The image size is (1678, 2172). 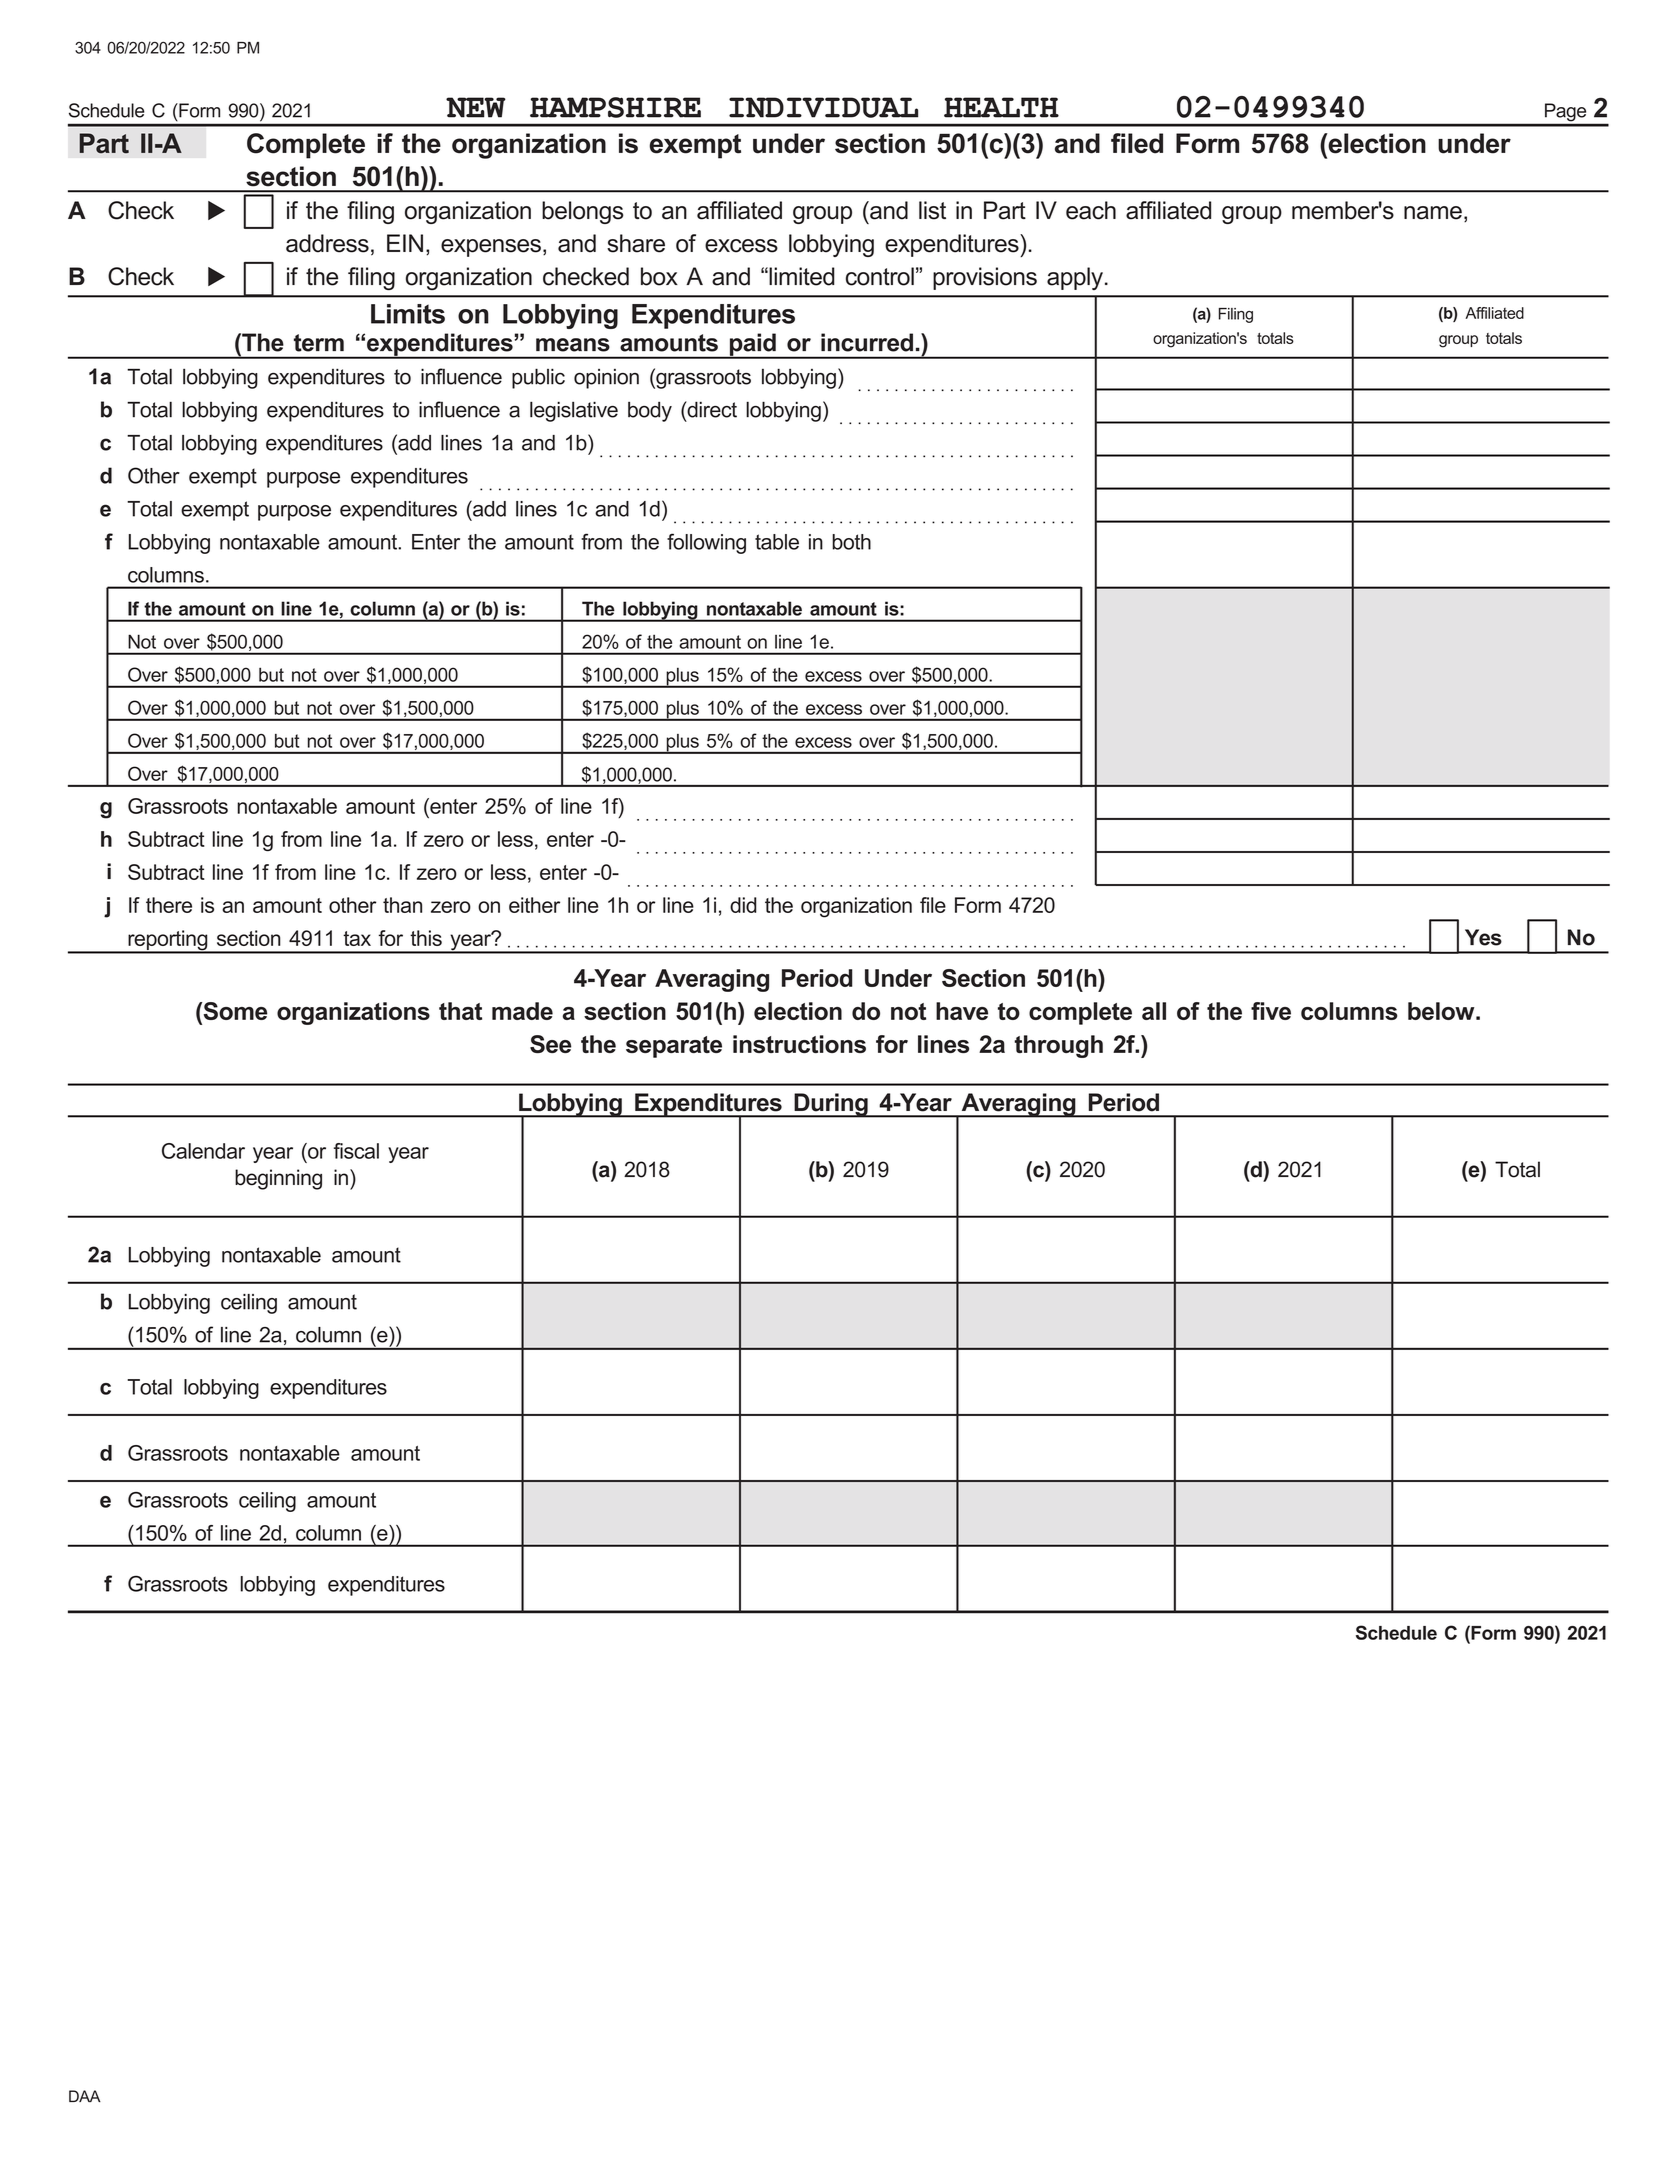 What do you see at coordinates (1433, 213) in the page?
I see `name` at bounding box center [1433, 213].
